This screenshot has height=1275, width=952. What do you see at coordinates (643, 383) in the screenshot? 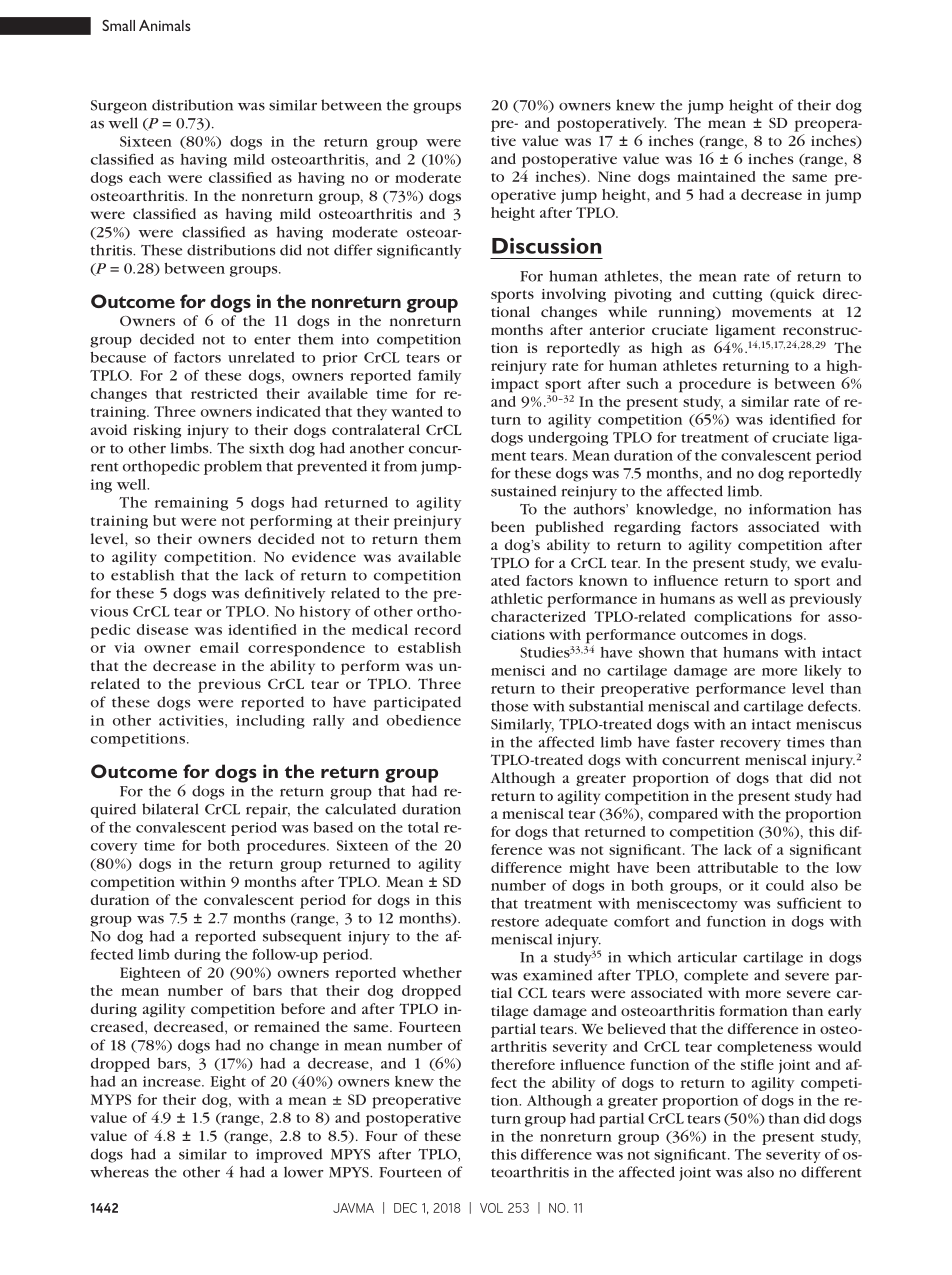
I see `such` at bounding box center [643, 383].
